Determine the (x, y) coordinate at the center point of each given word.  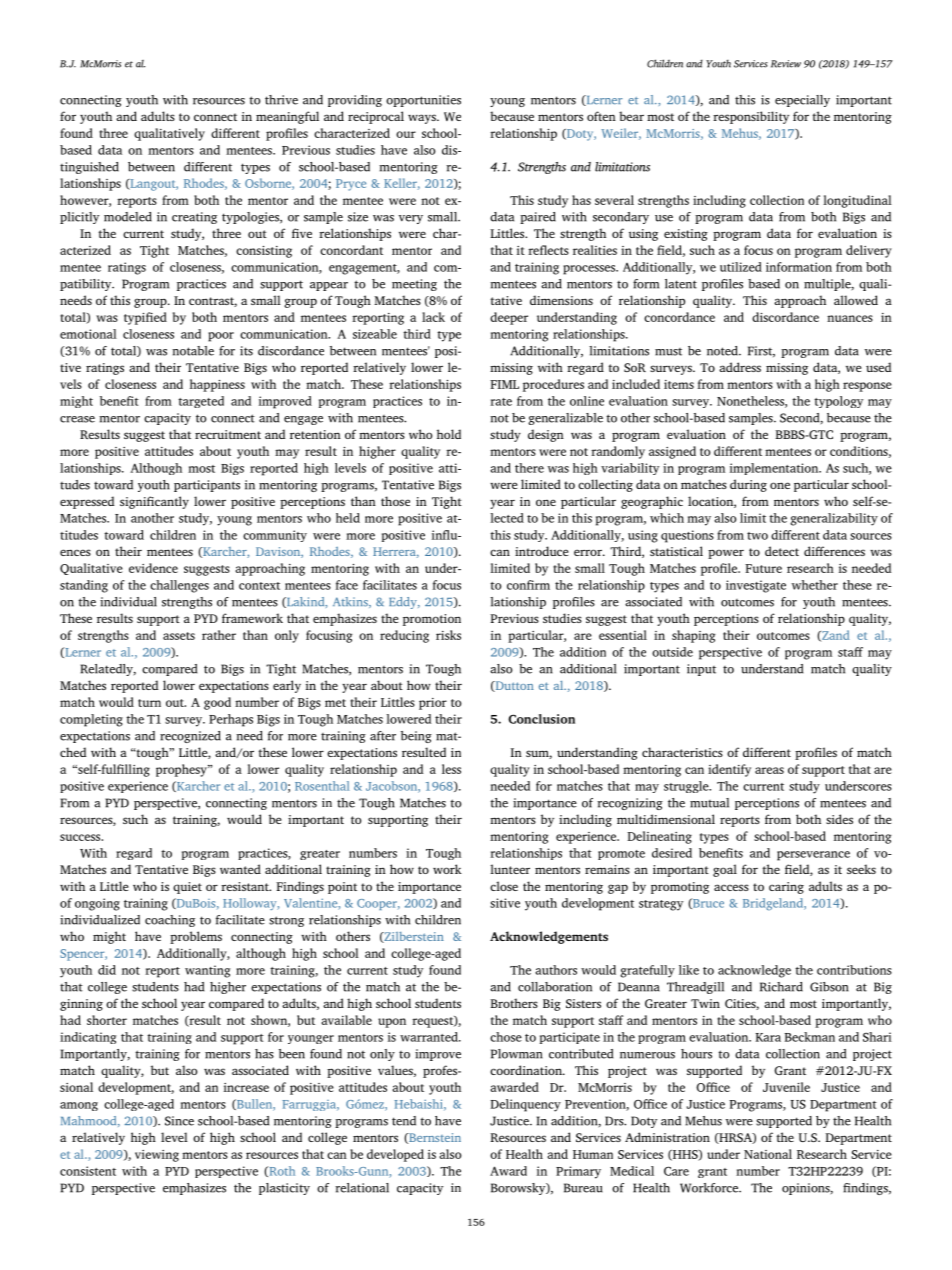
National (768, 1154)
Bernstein (434, 1138)
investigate (756, 586)
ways (423, 119)
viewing (157, 1156)
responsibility (751, 117)
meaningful (287, 117)
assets (179, 636)
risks (448, 635)
